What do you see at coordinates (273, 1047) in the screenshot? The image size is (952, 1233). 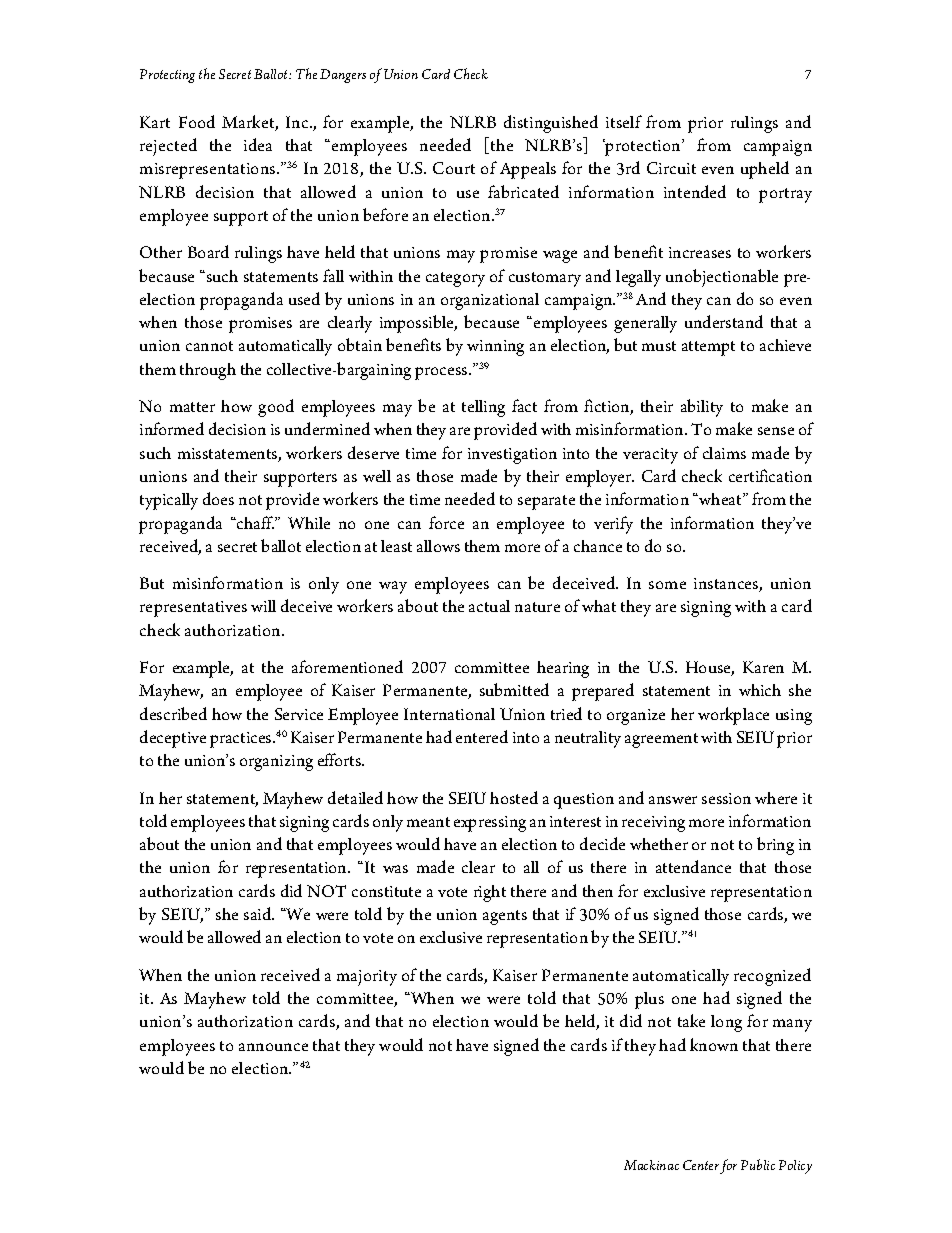 I see `announce` at bounding box center [273, 1047].
